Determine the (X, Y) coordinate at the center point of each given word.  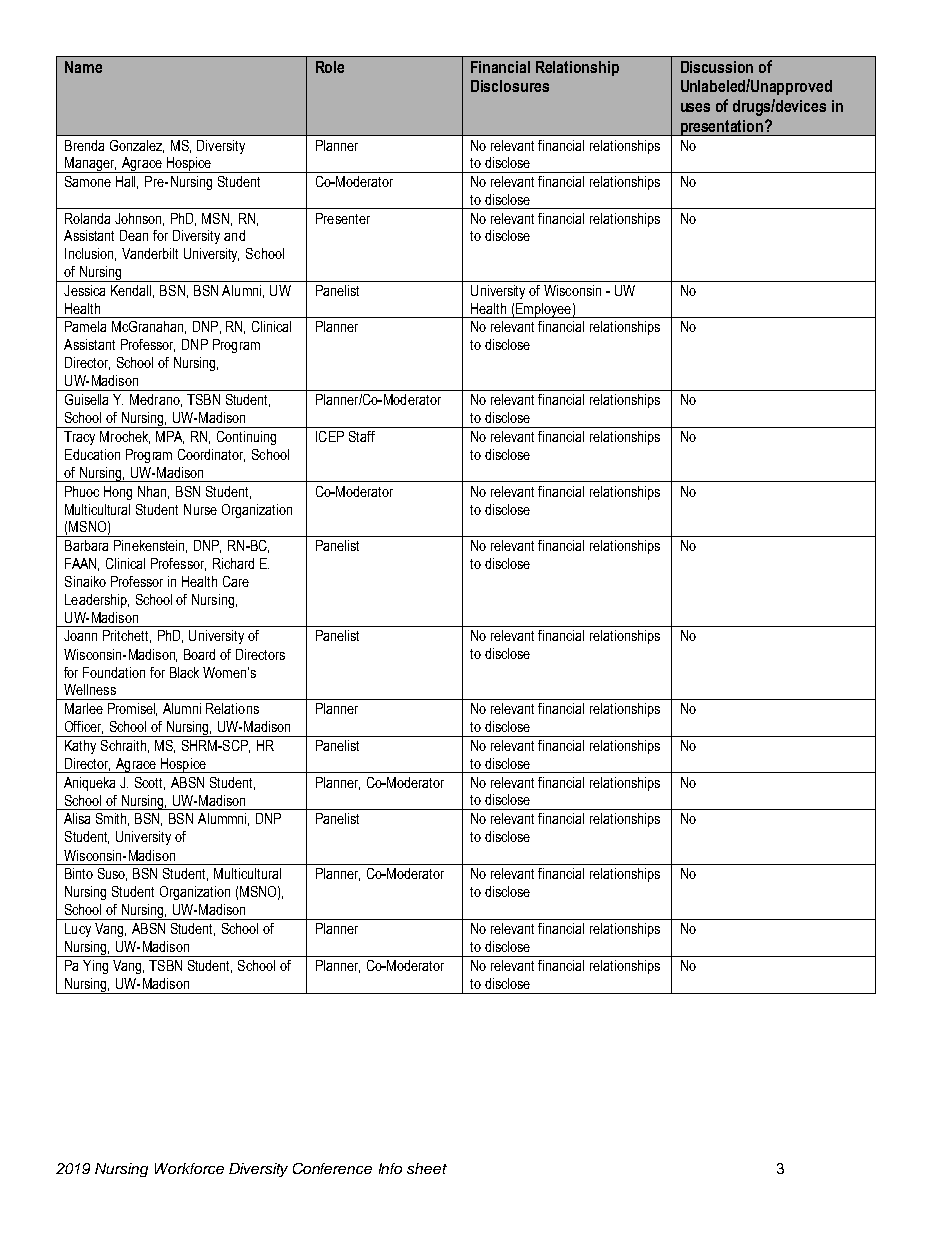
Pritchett (127, 636)
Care (236, 581)
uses (695, 107)
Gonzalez (137, 146)
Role (330, 67)
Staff (362, 436)
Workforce (189, 1168)
